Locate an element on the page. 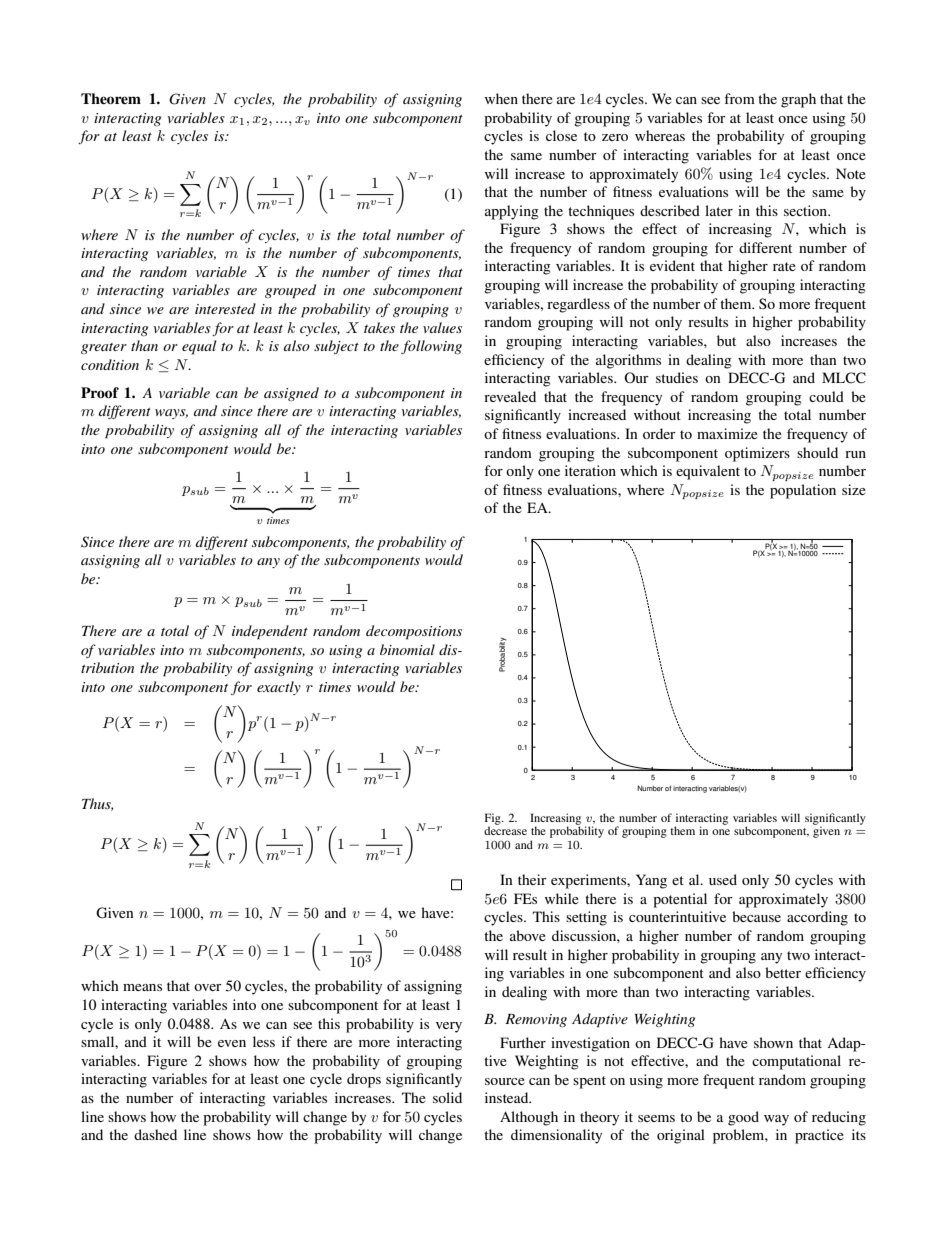 The height and width of the document is (1233, 952). used is located at coordinates (723, 879).
